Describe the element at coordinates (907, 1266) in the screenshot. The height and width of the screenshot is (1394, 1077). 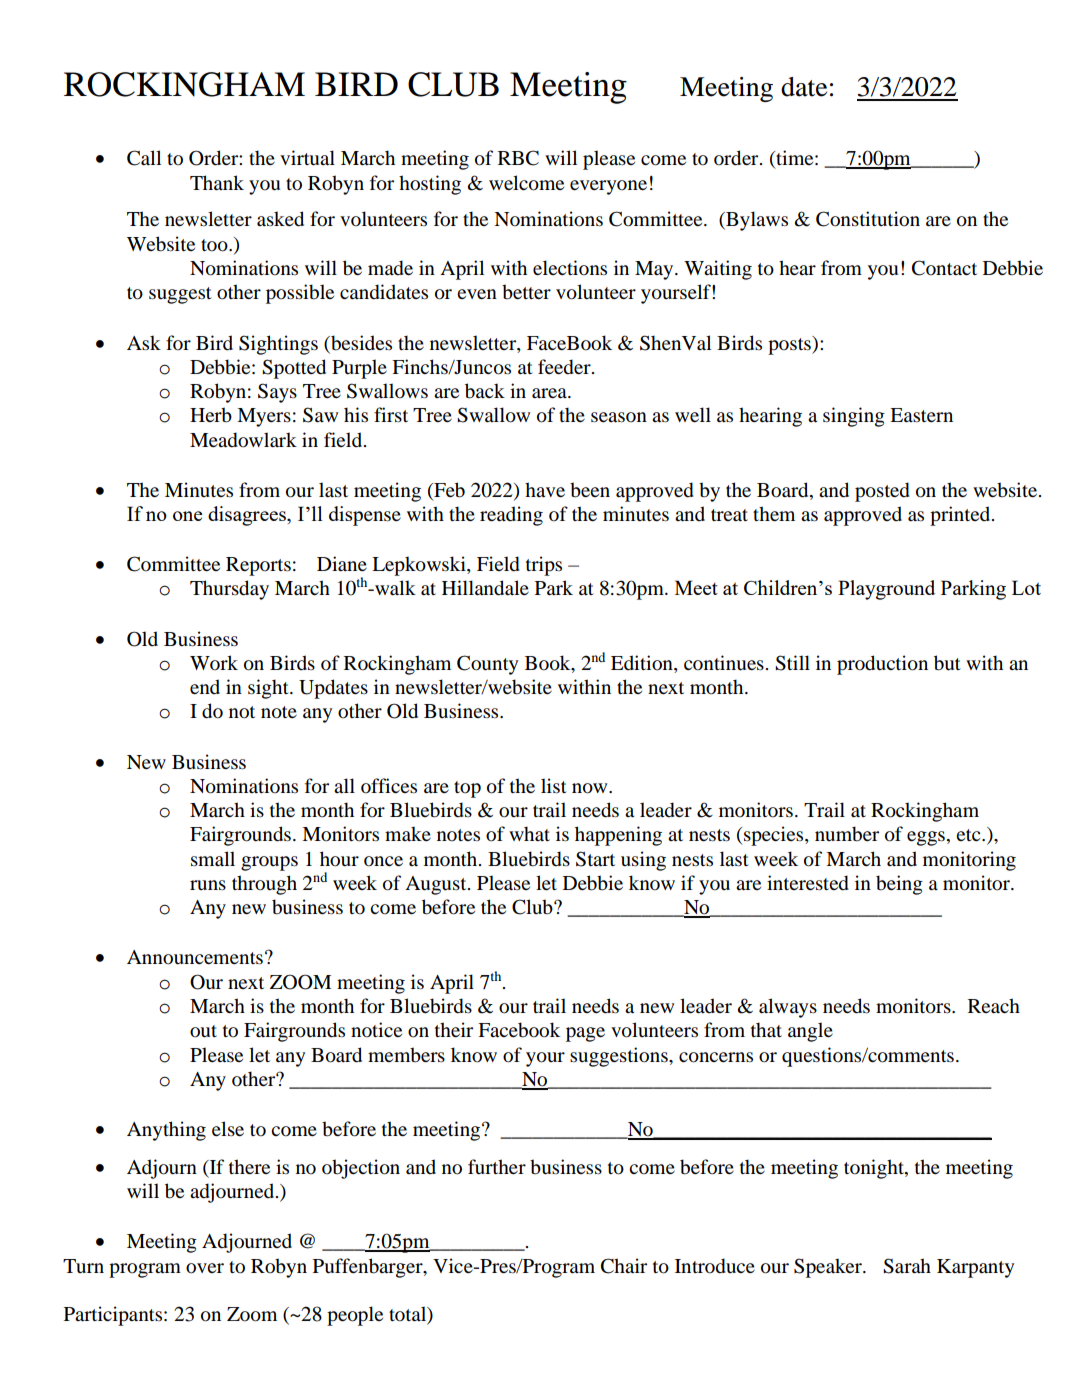
I see `Sarah` at that location.
